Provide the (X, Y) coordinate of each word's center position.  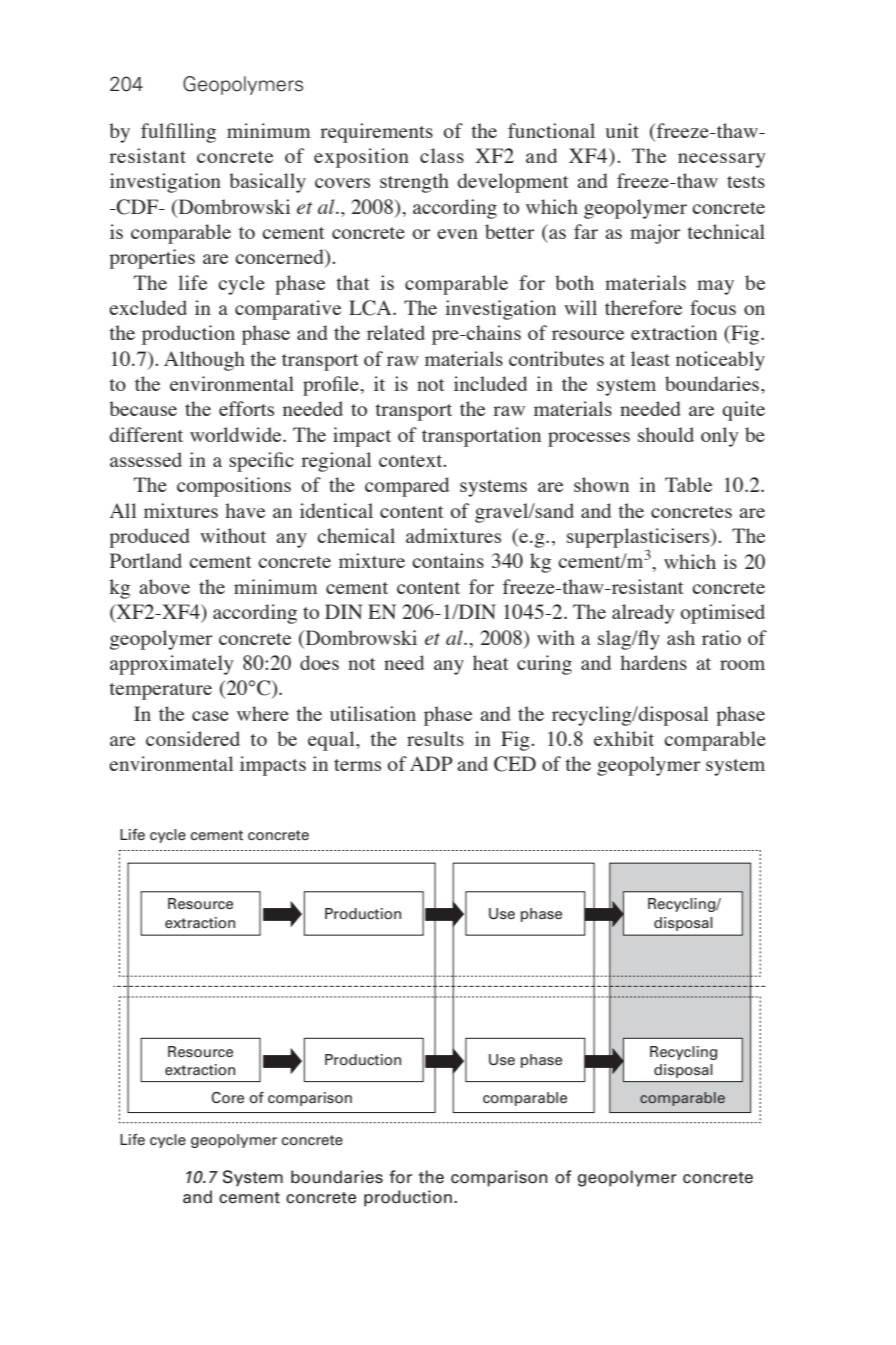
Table (688, 484)
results (435, 738)
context (412, 461)
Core (227, 1097)
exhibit (624, 738)
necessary (722, 160)
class (442, 155)
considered (193, 738)
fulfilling (178, 133)
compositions (234, 487)
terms (357, 765)
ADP (431, 763)
